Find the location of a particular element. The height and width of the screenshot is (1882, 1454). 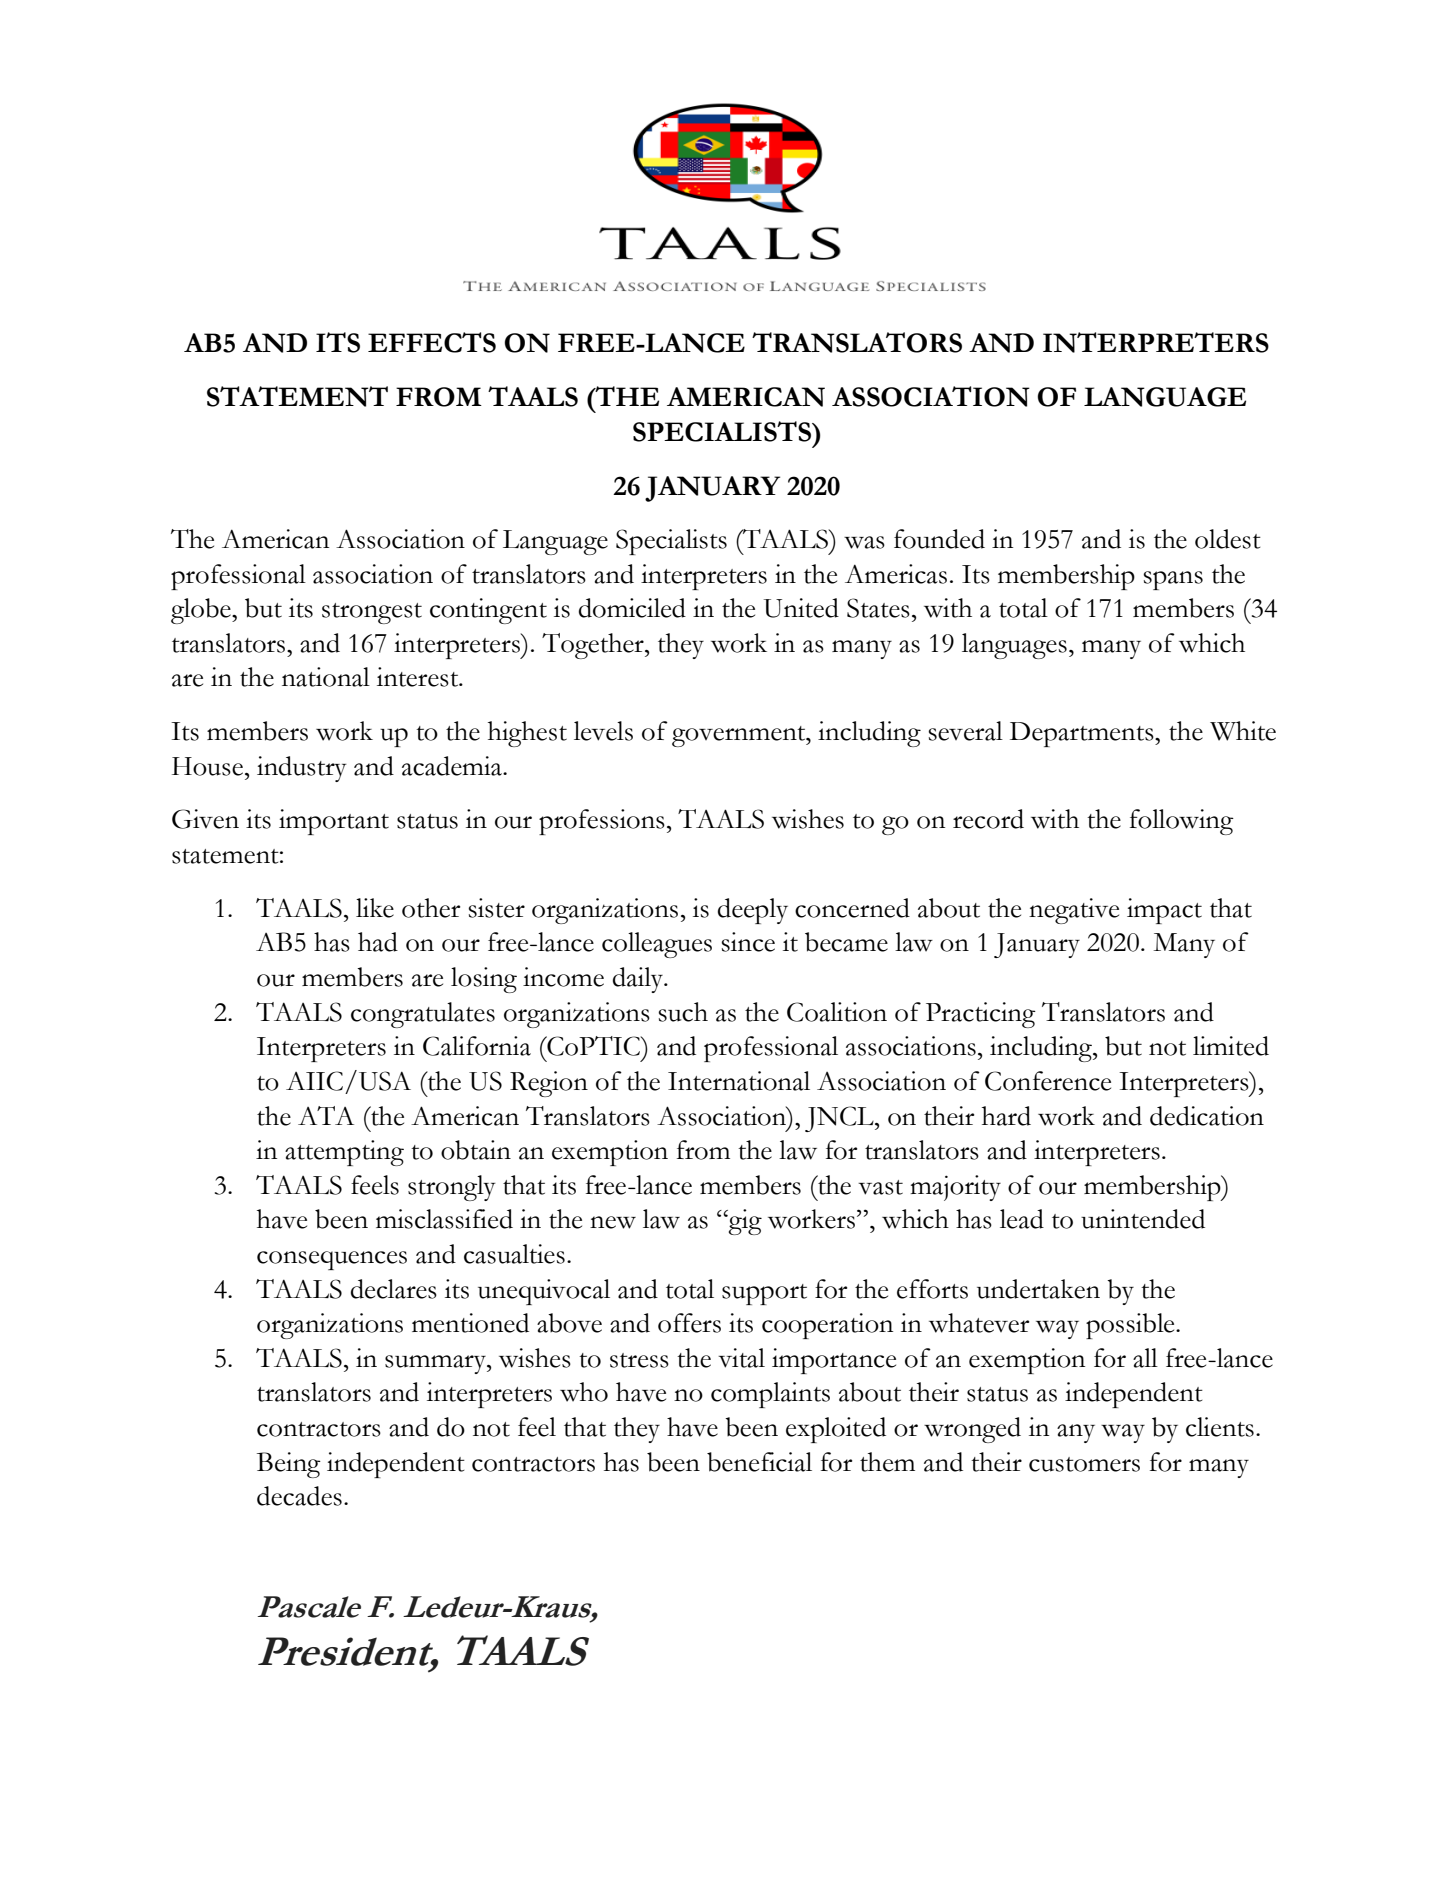

EFFECTS is located at coordinates (432, 342).
